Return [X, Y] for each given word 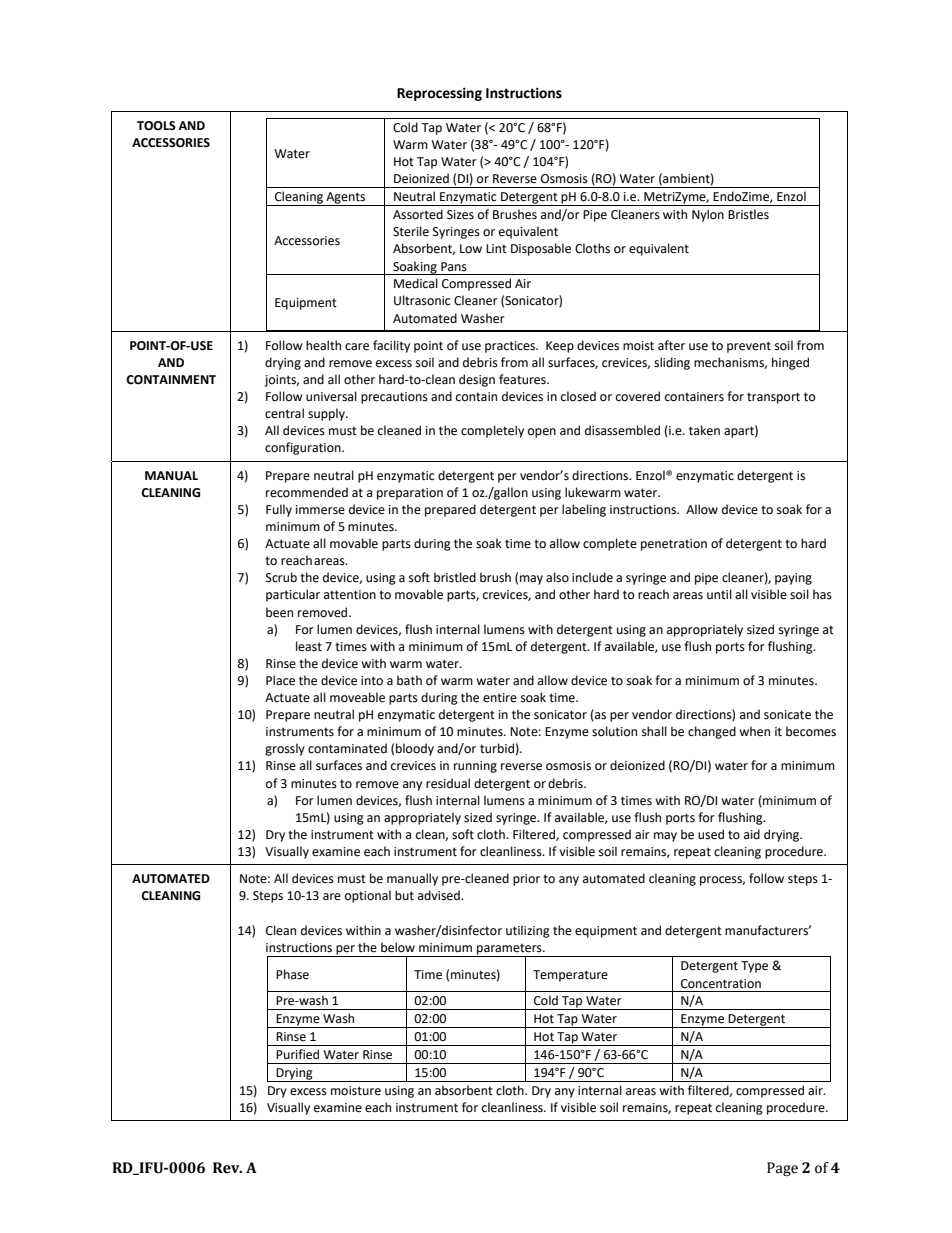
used [711, 834]
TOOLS [156, 126]
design [477, 380]
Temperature [570, 976]
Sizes [460, 215]
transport [773, 398]
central [284, 413]
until [719, 594]
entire [500, 698]
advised [440, 895]
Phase [292, 974]
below [398, 947]
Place [280, 680]
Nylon [708, 215]
